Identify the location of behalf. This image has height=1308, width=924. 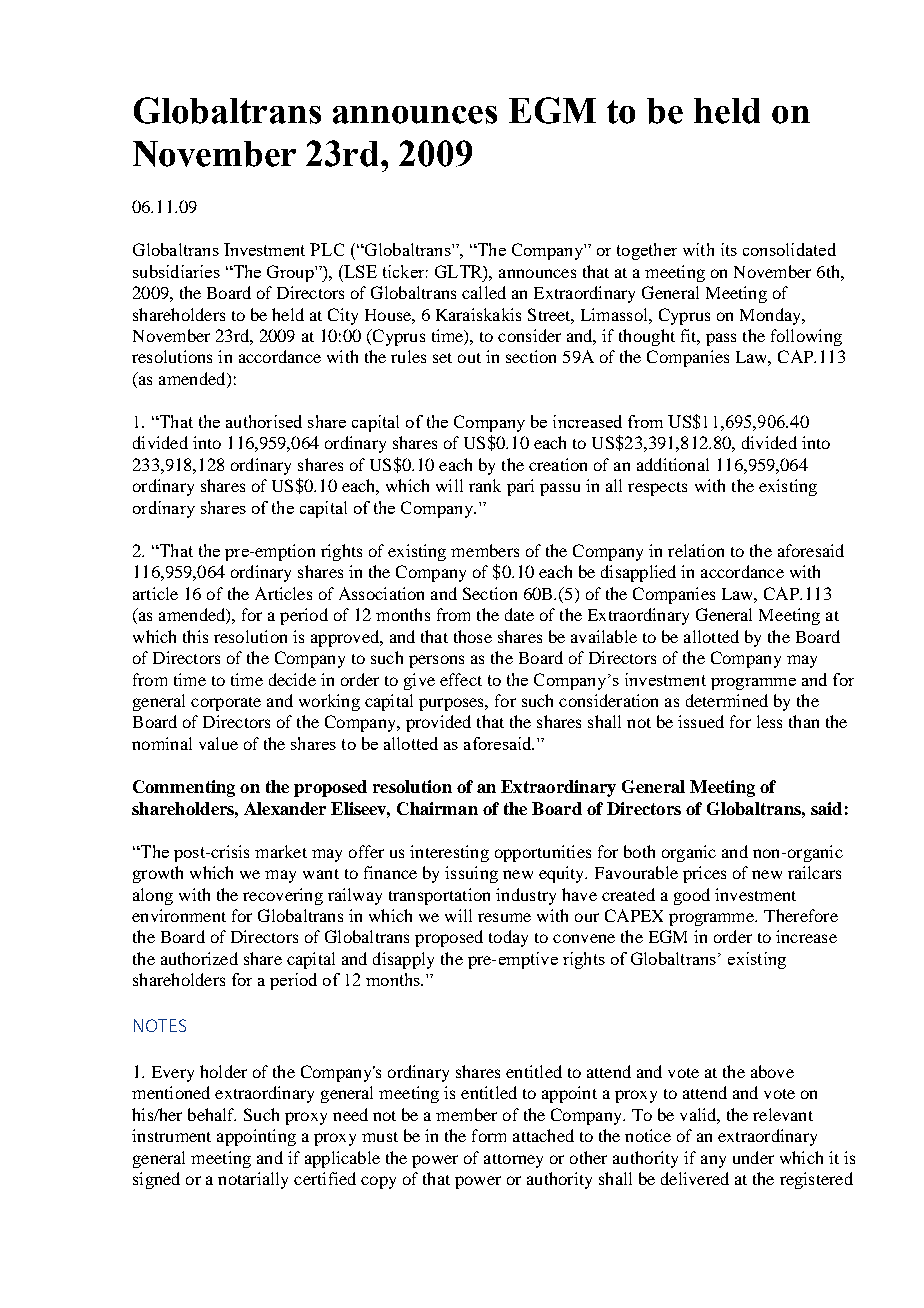
(212, 1114).
